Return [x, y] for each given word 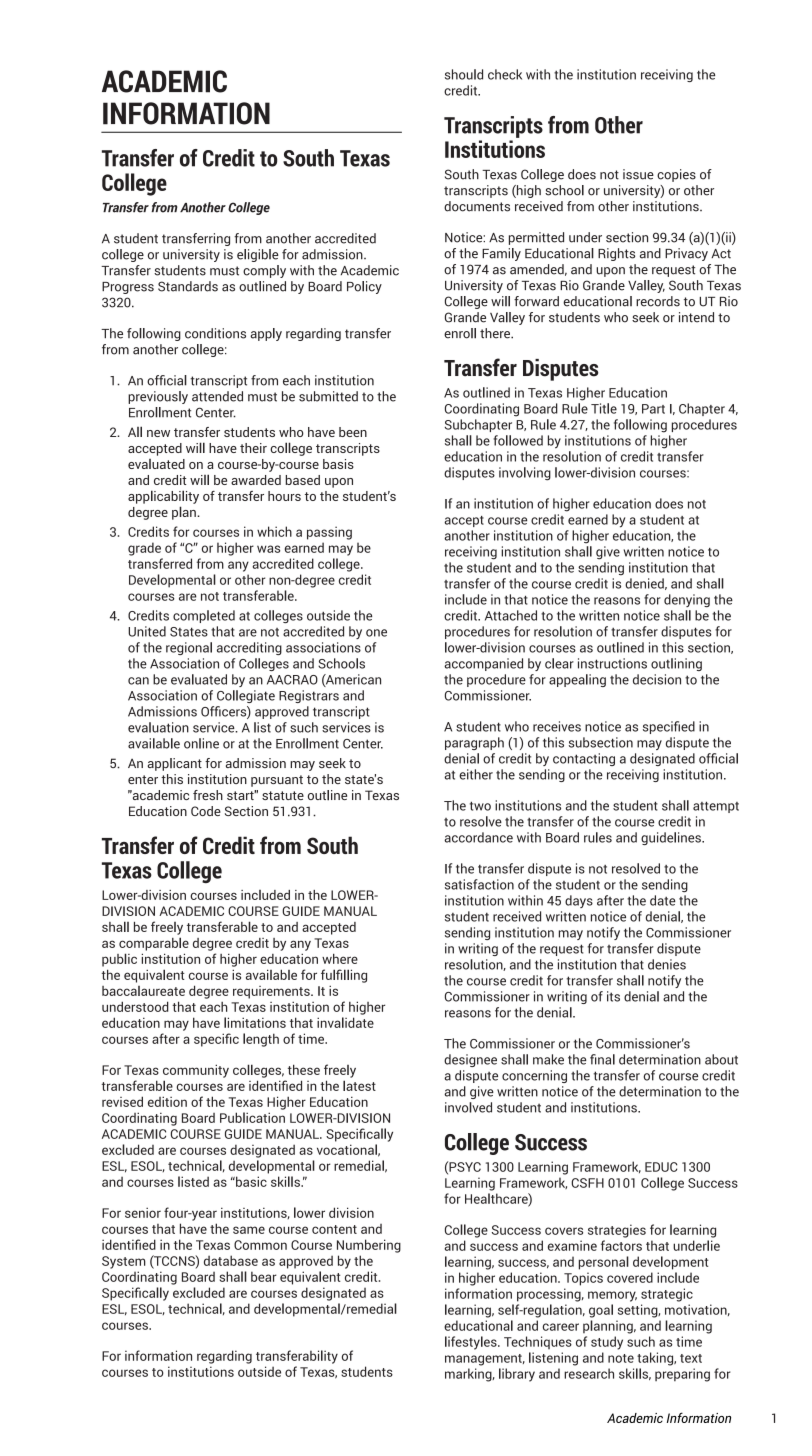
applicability [163, 497]
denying [687, 600]
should [464, 74]
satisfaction [479, 884]
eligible [257, 255]
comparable [154, 944]
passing [329, 533]
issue [638, 174]
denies [667, 964]
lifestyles [472, 1343]
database [231, 1260]
